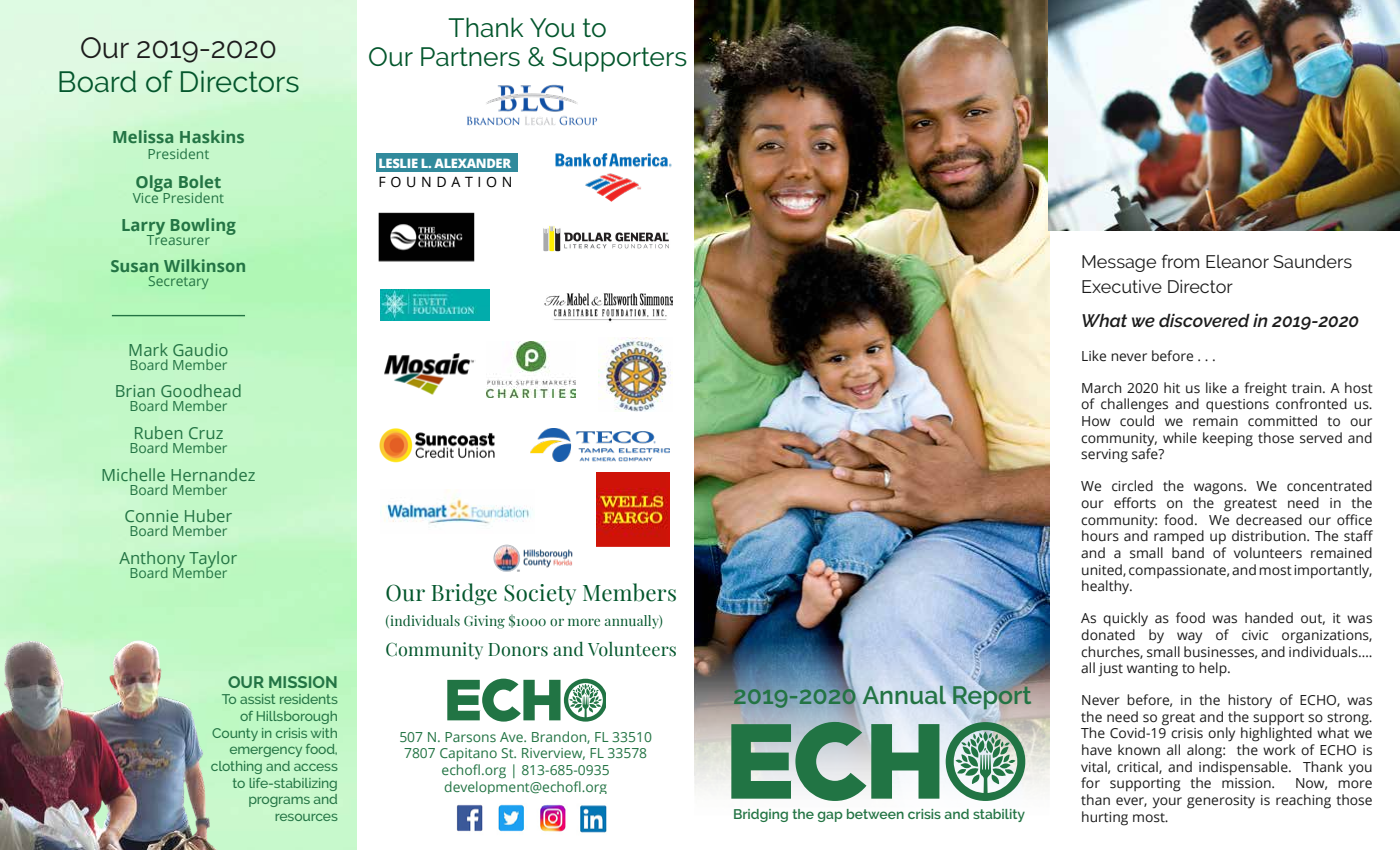 This screenshot has height=850, width=1400. Describe the element at coordinates (1180, 261) in the screenshot. I see `from` at that location.
